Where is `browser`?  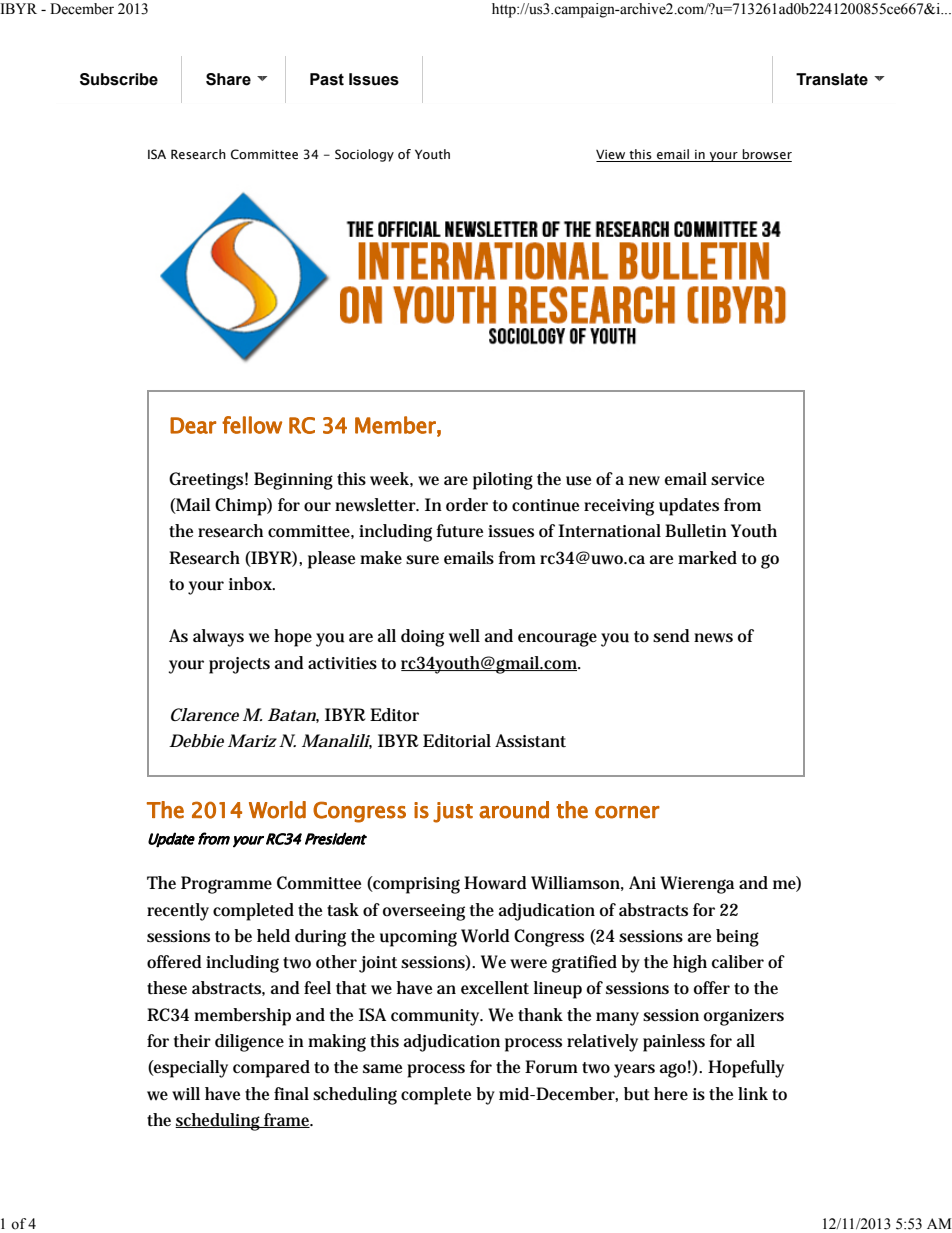 browser is located at coordinates (766, 155).
